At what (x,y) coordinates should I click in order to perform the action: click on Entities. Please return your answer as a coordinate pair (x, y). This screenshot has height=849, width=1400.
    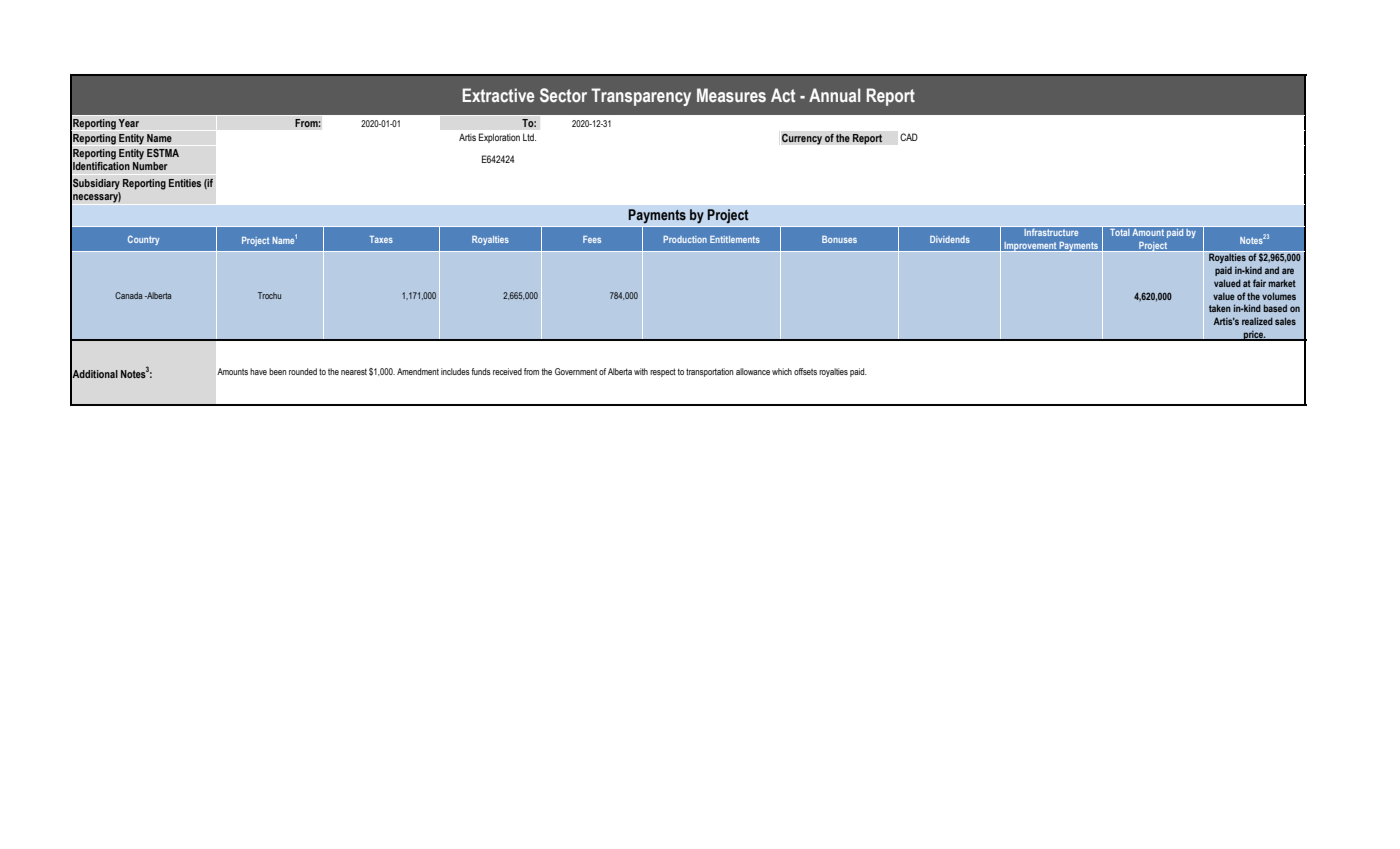
    Looking at the image, I should click on (185, 183).
